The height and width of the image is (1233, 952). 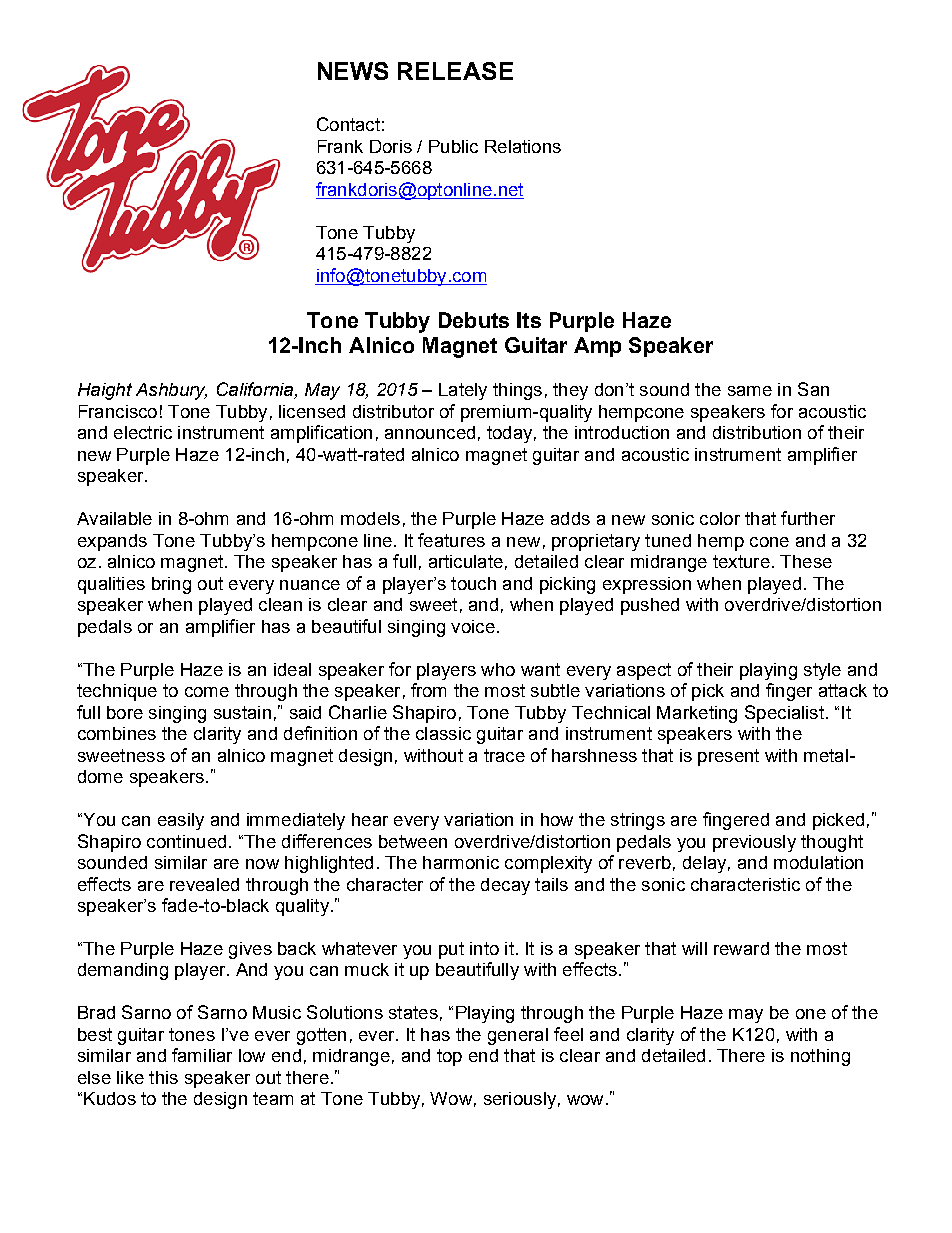 I want to click on distribution, so click(x=757, y=432).
